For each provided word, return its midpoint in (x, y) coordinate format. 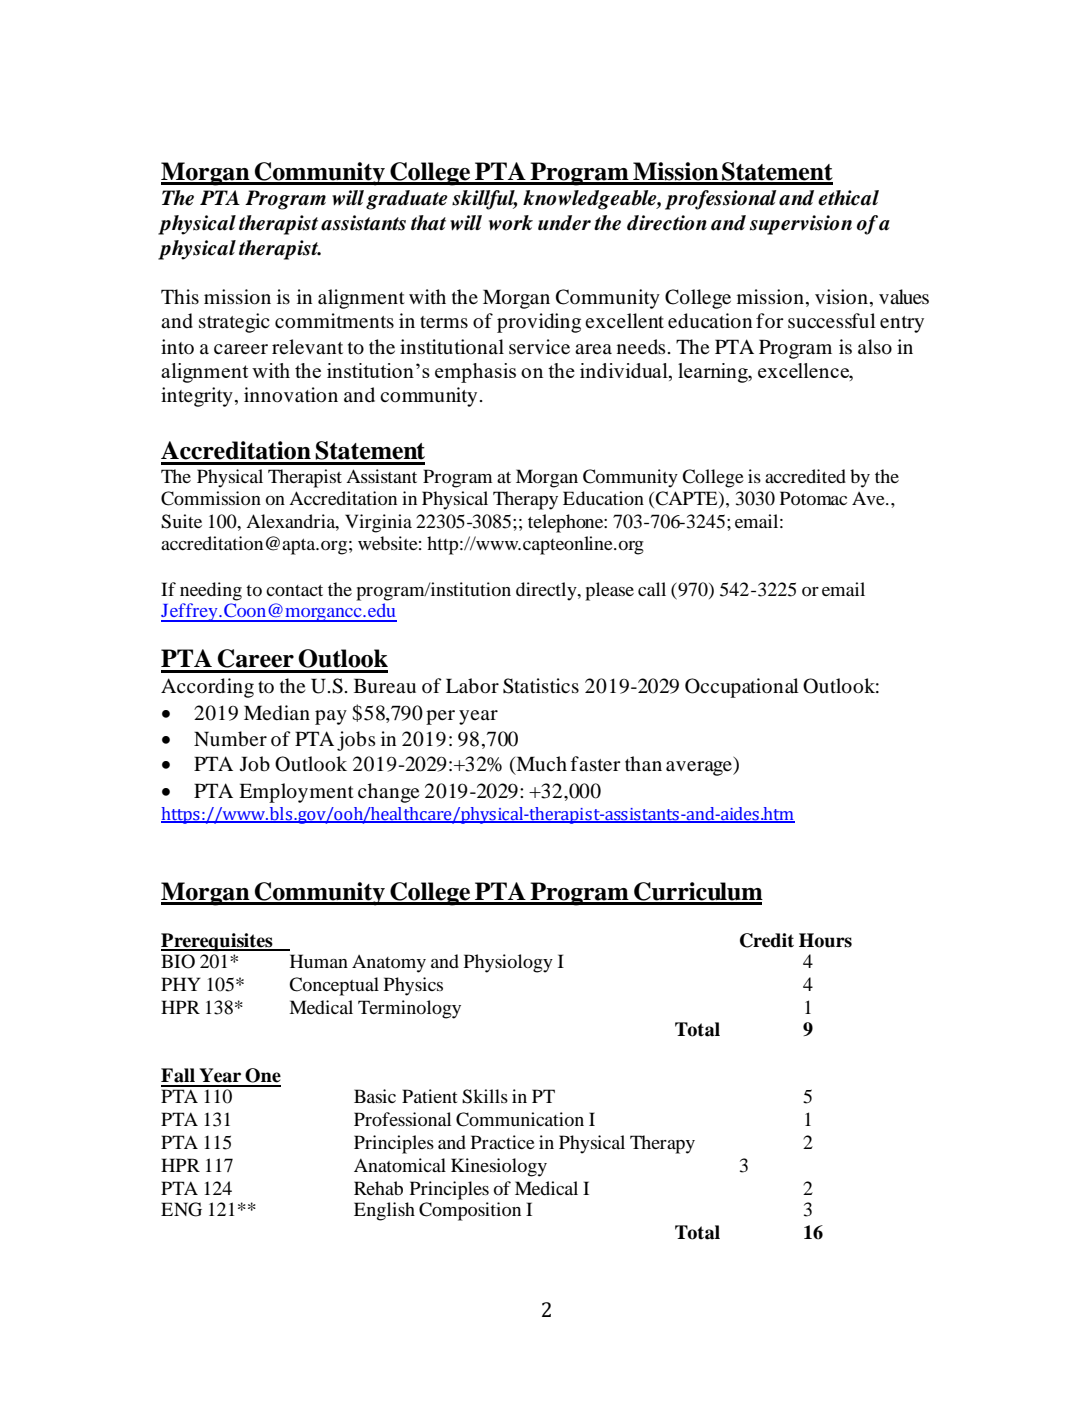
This (180, 296)
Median (277, 713)
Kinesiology (499, 1167)
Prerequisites (218, 942)
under (564, 223)
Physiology (508, 963)
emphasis (475, 373)
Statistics (541, 686)
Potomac (813, 498)
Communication (520, 1119)
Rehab (378, 1188)
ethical (848, 198)
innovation (291, 395)
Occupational (742, 688)
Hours (825, 940)
